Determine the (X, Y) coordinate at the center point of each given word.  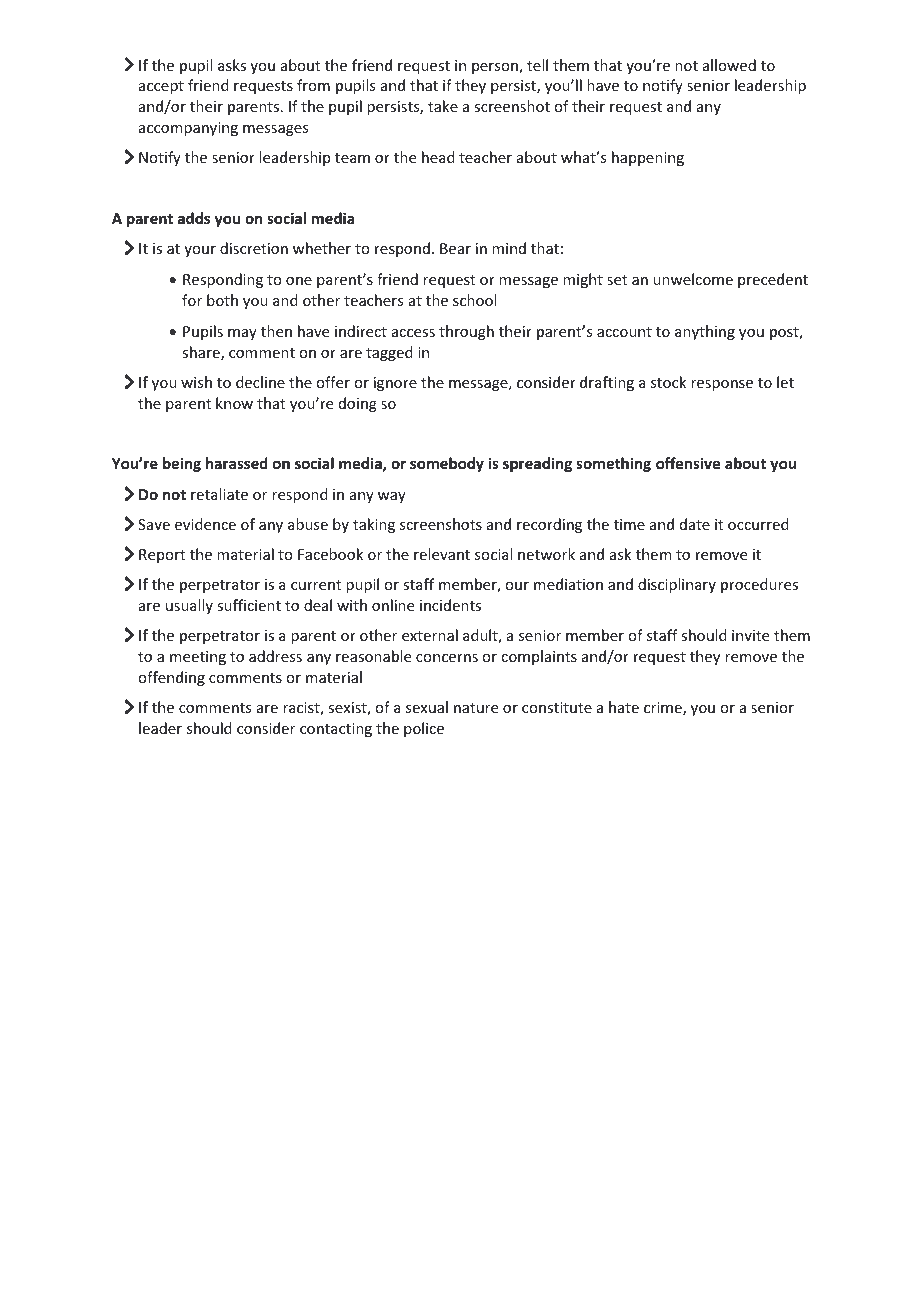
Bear (455, 248)
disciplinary (677, 585)
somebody (447, 464)
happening (648, 158)
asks (232, 65)
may (242, 334)
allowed (729, 65)
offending (171, 678)
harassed (237, 463)
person (496, 68)
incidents (450, 605)
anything (705, 332)
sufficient (249, 605)
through (466, 332)
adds (194, 218)
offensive (688, 463)
